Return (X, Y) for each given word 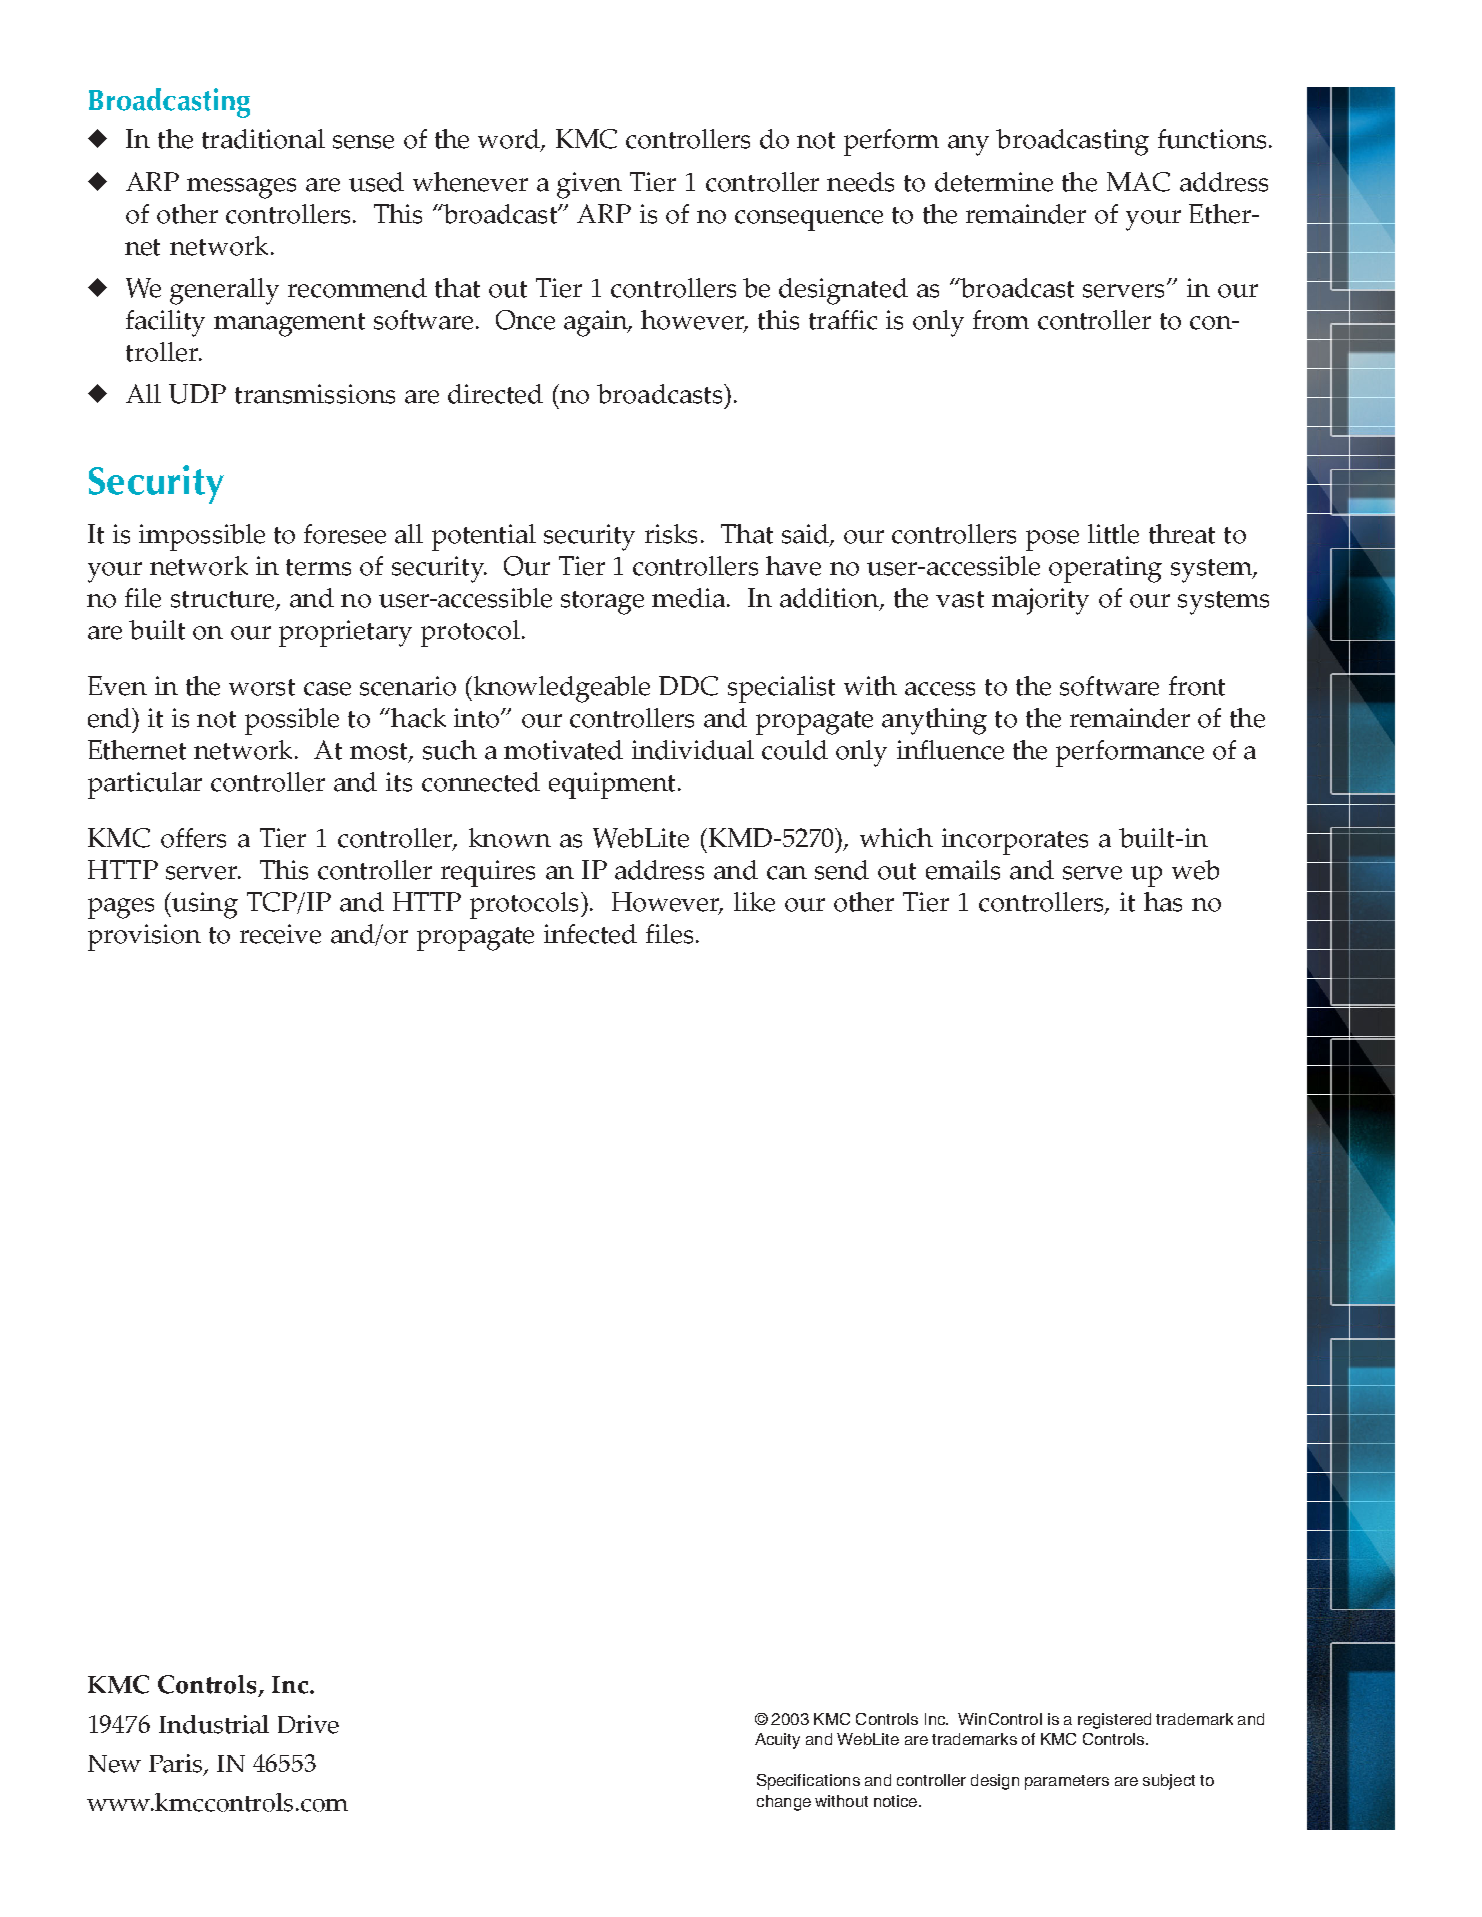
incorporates (1015, 841)
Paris (177, 1764)
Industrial (214, 1724)
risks (671, 534)
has (1163, 902)
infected (590, 934)
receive (280, 934)
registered (1114, 1721)
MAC (1138, 182)
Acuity (777, 1741)
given (589, 185)
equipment (612, 785)
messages (241, 188)
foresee (345, 534)
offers (193, 838)
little (1113, 534)
